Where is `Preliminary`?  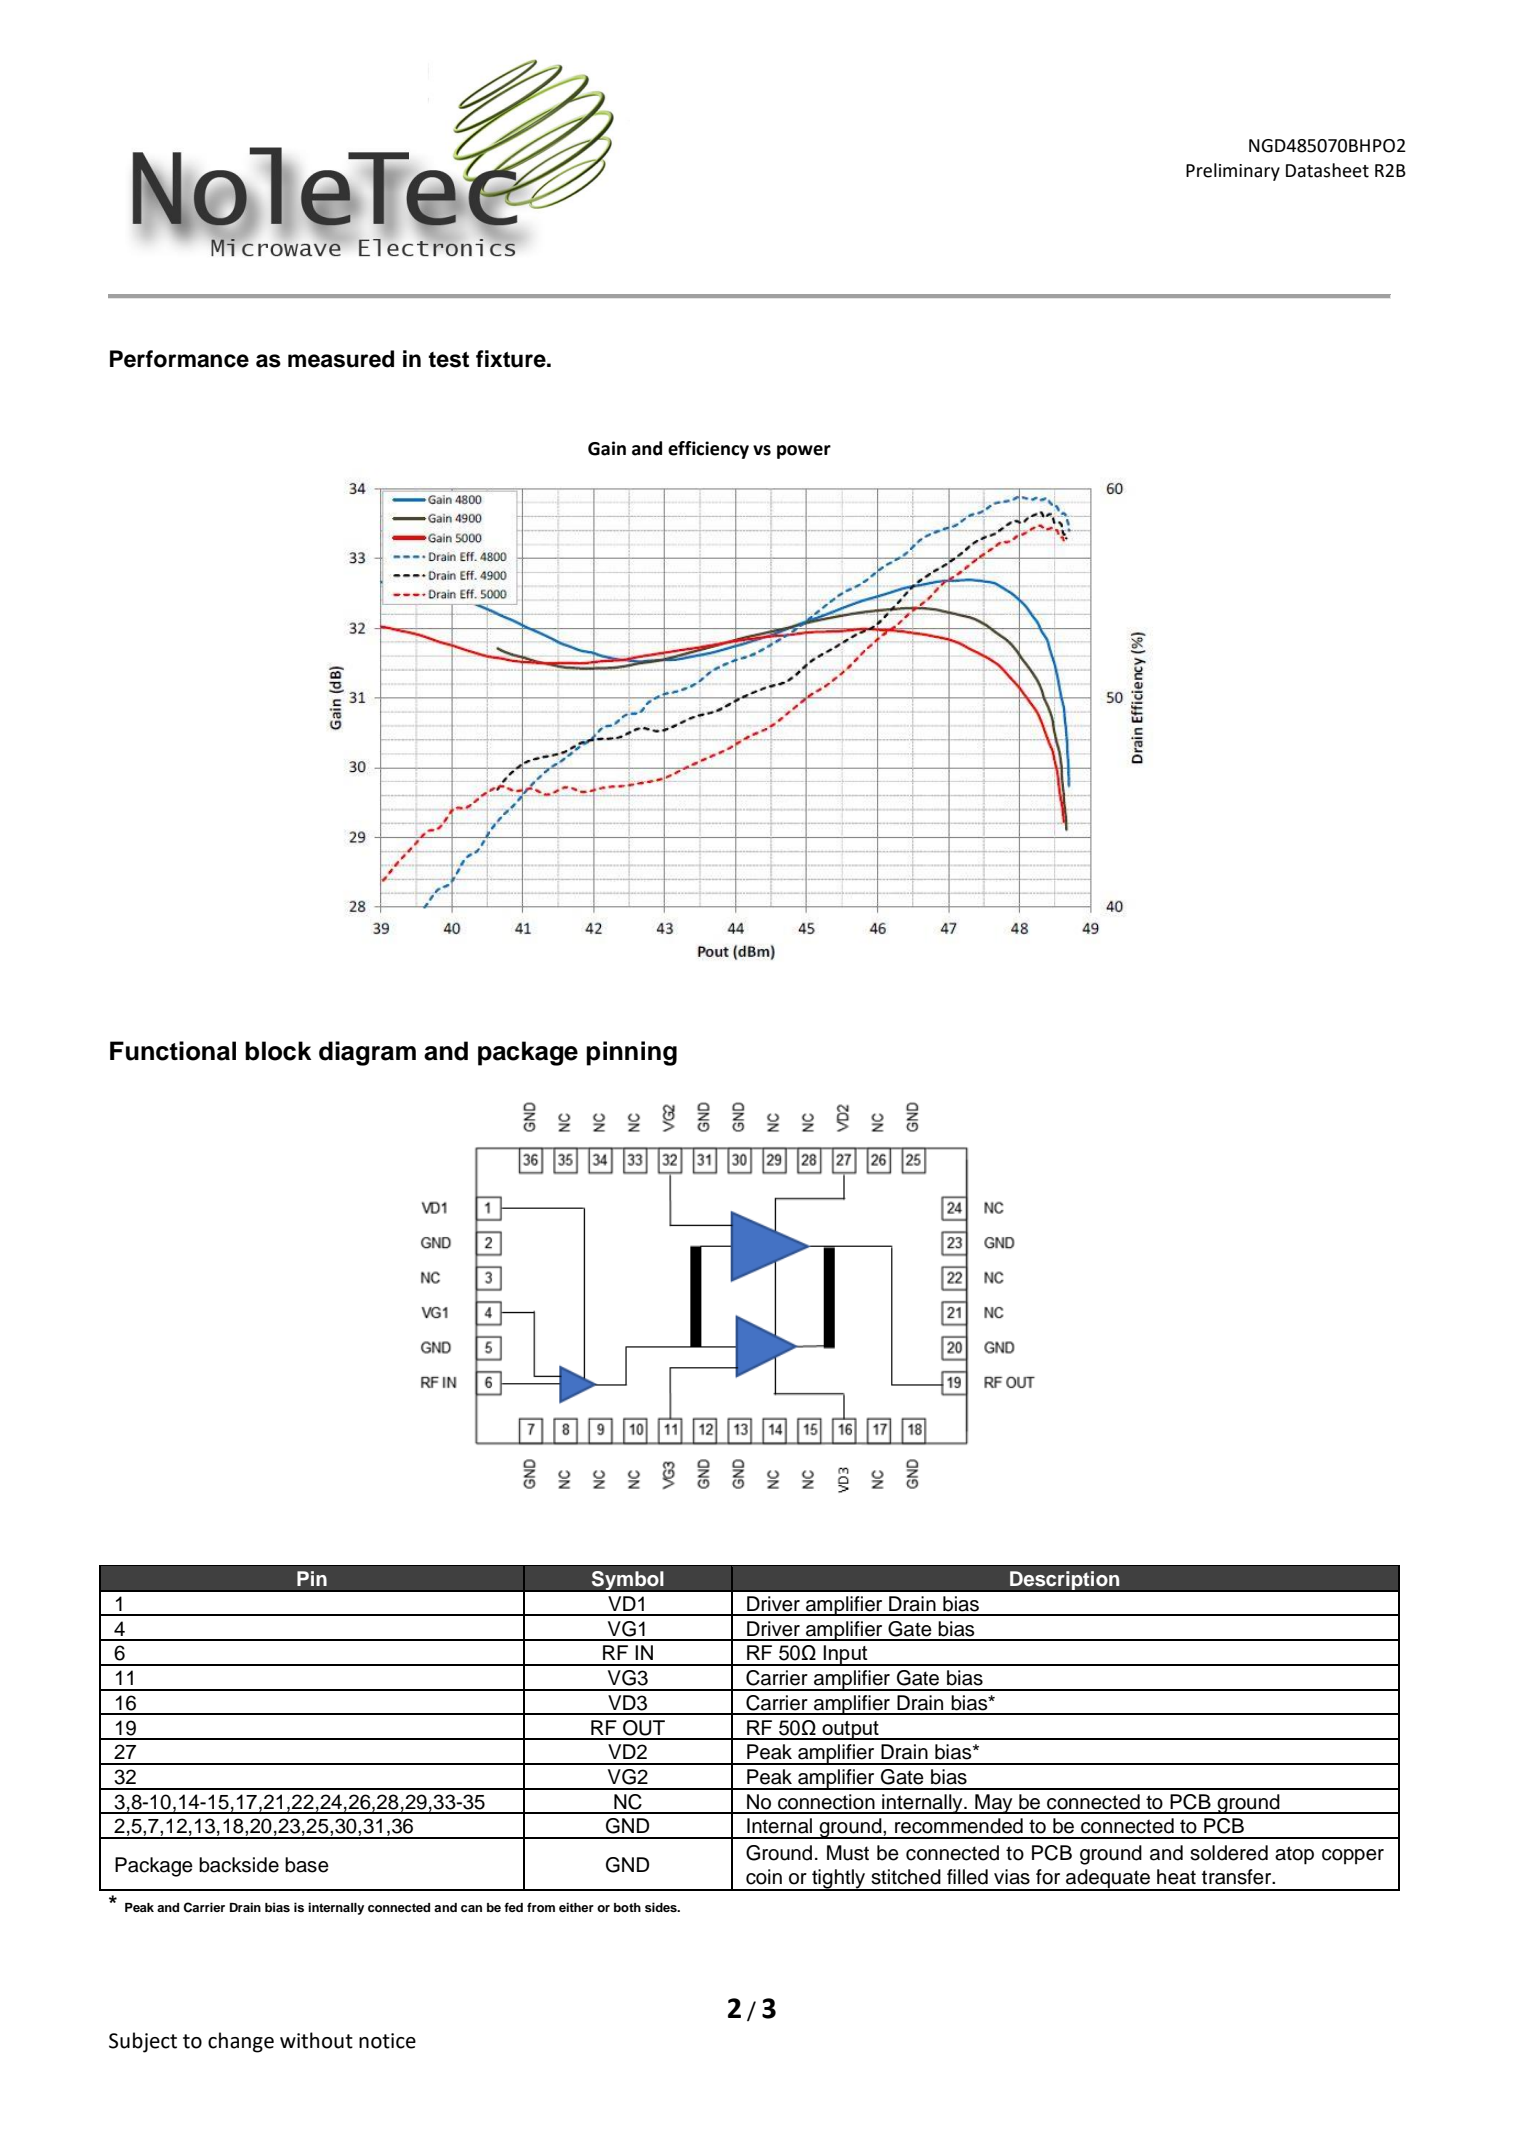
Preliminary is located at coordinates (1233, 172).
